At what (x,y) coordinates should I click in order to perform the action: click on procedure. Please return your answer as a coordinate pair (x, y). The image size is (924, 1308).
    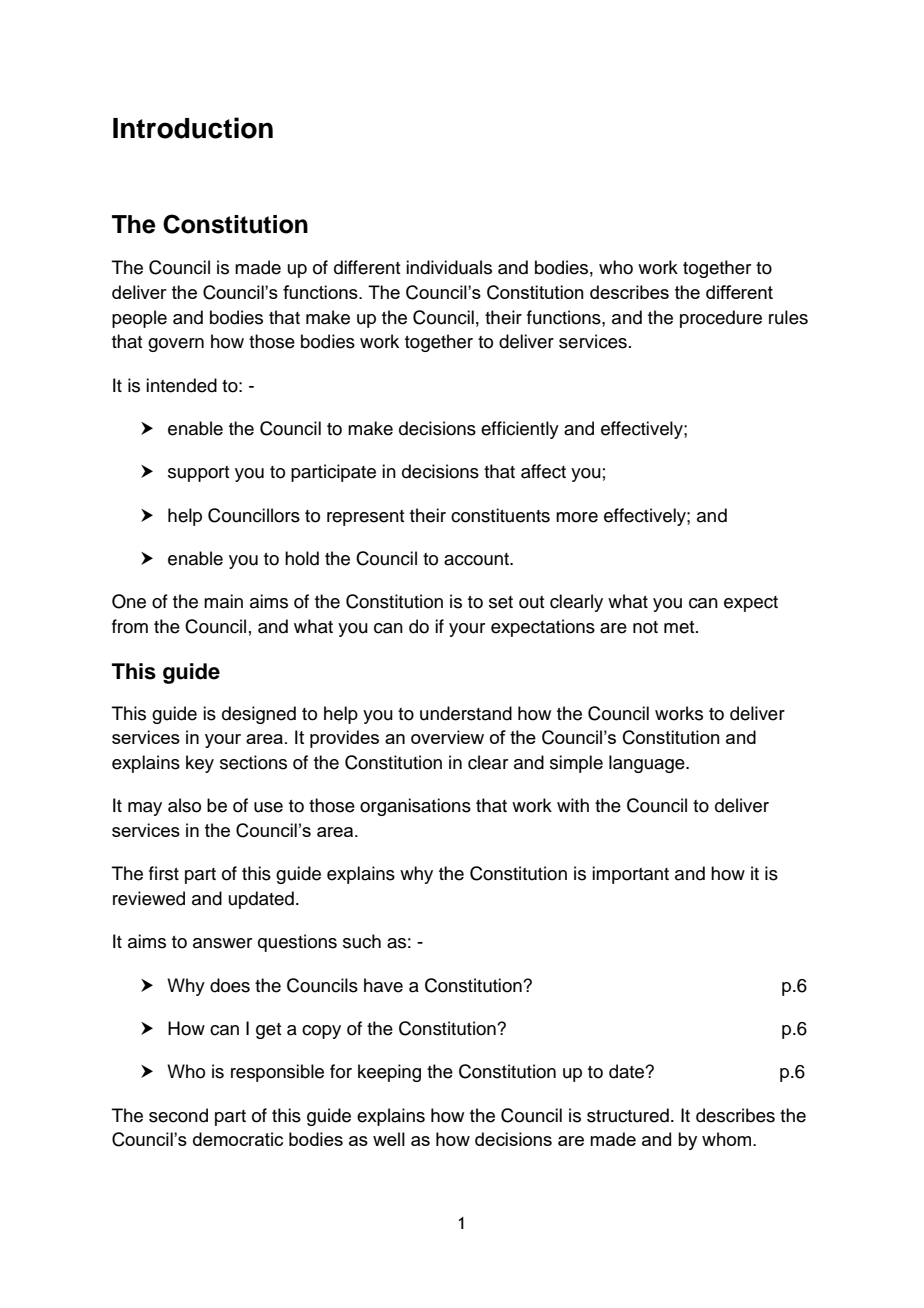
    Looking at the image, I should click on (721, 319).
